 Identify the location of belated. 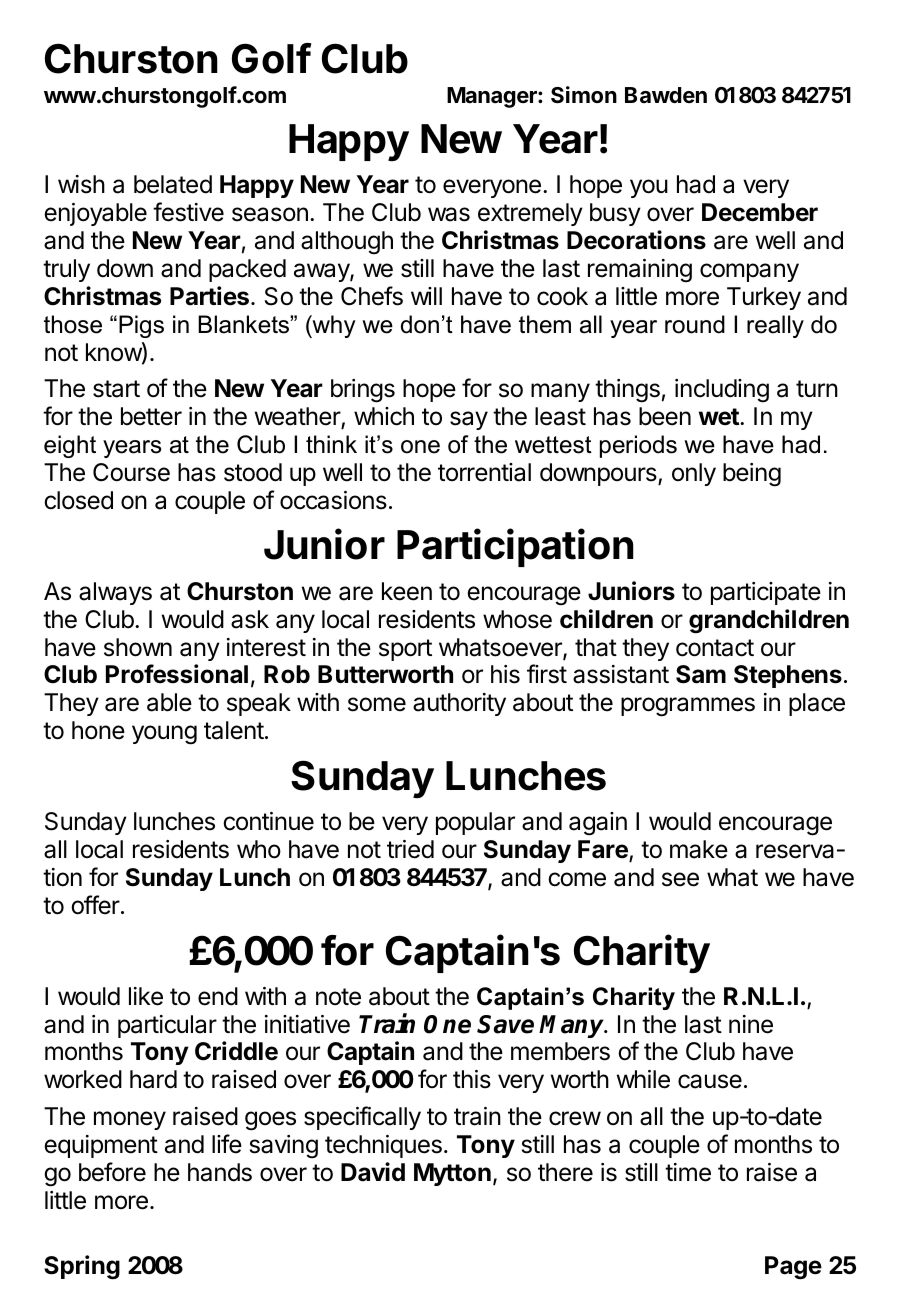
(173, 184).
